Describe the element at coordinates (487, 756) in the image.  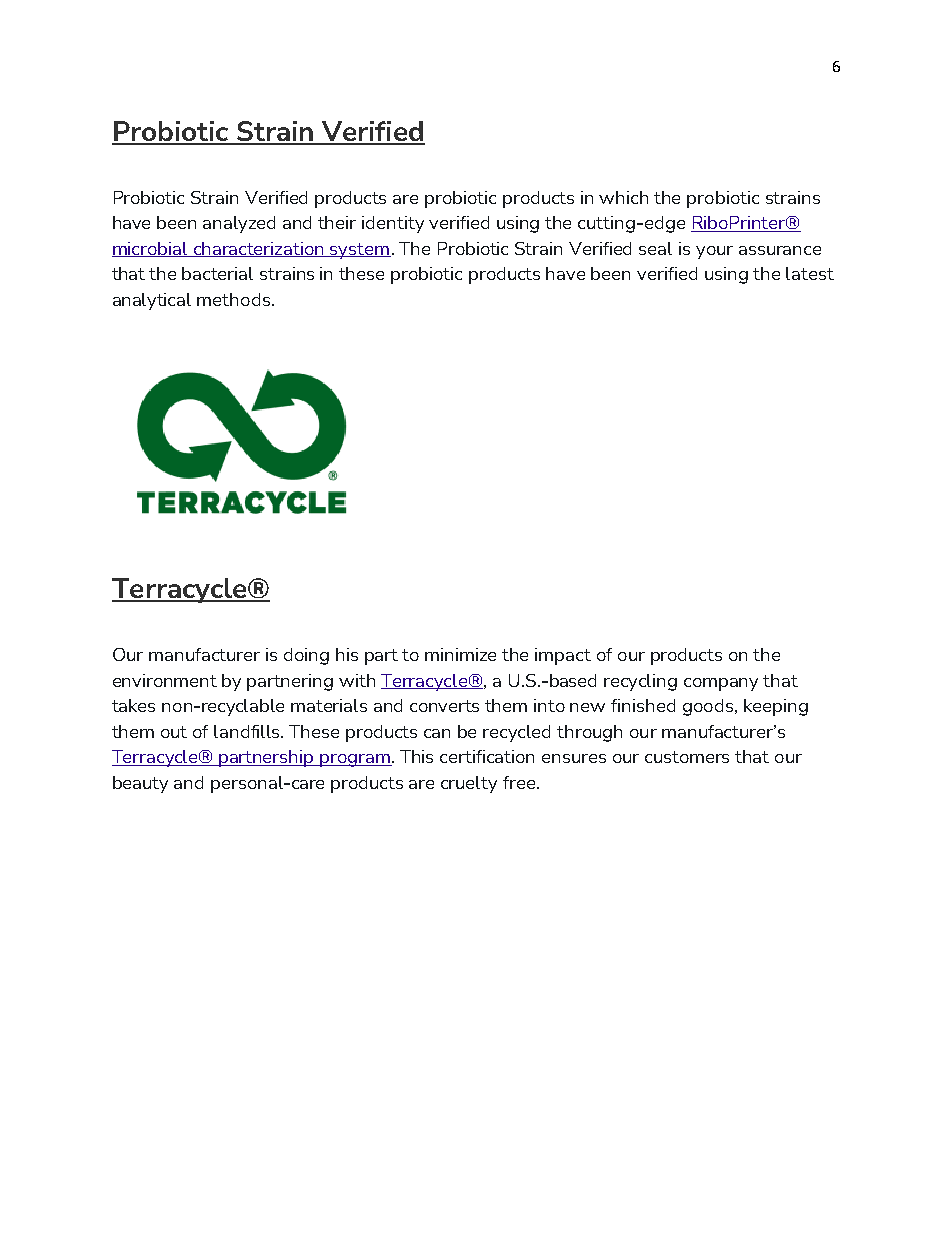
I see `certification` at that location.
